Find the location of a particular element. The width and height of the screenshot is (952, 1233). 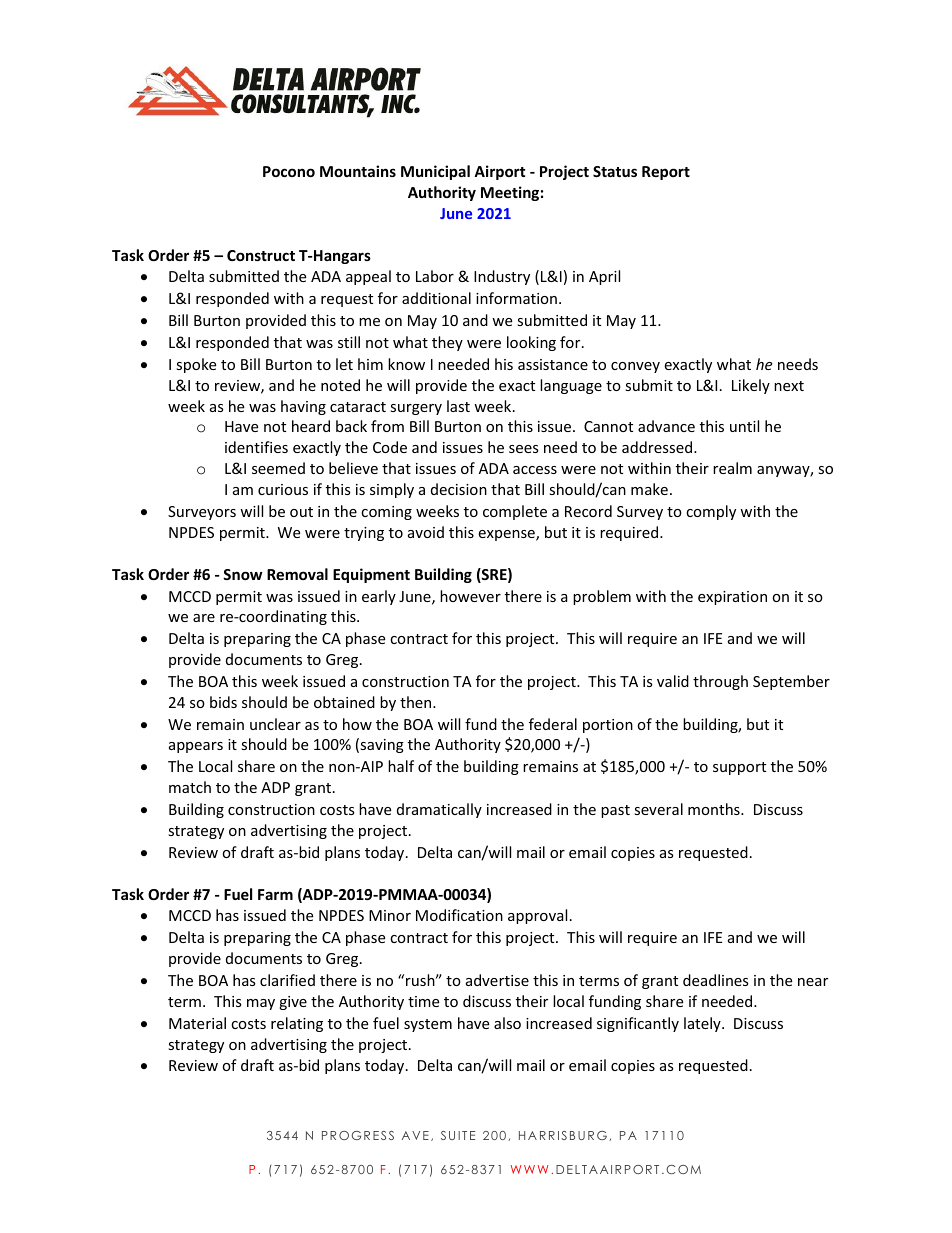

Pocono is located at coordinates (289, 171).
